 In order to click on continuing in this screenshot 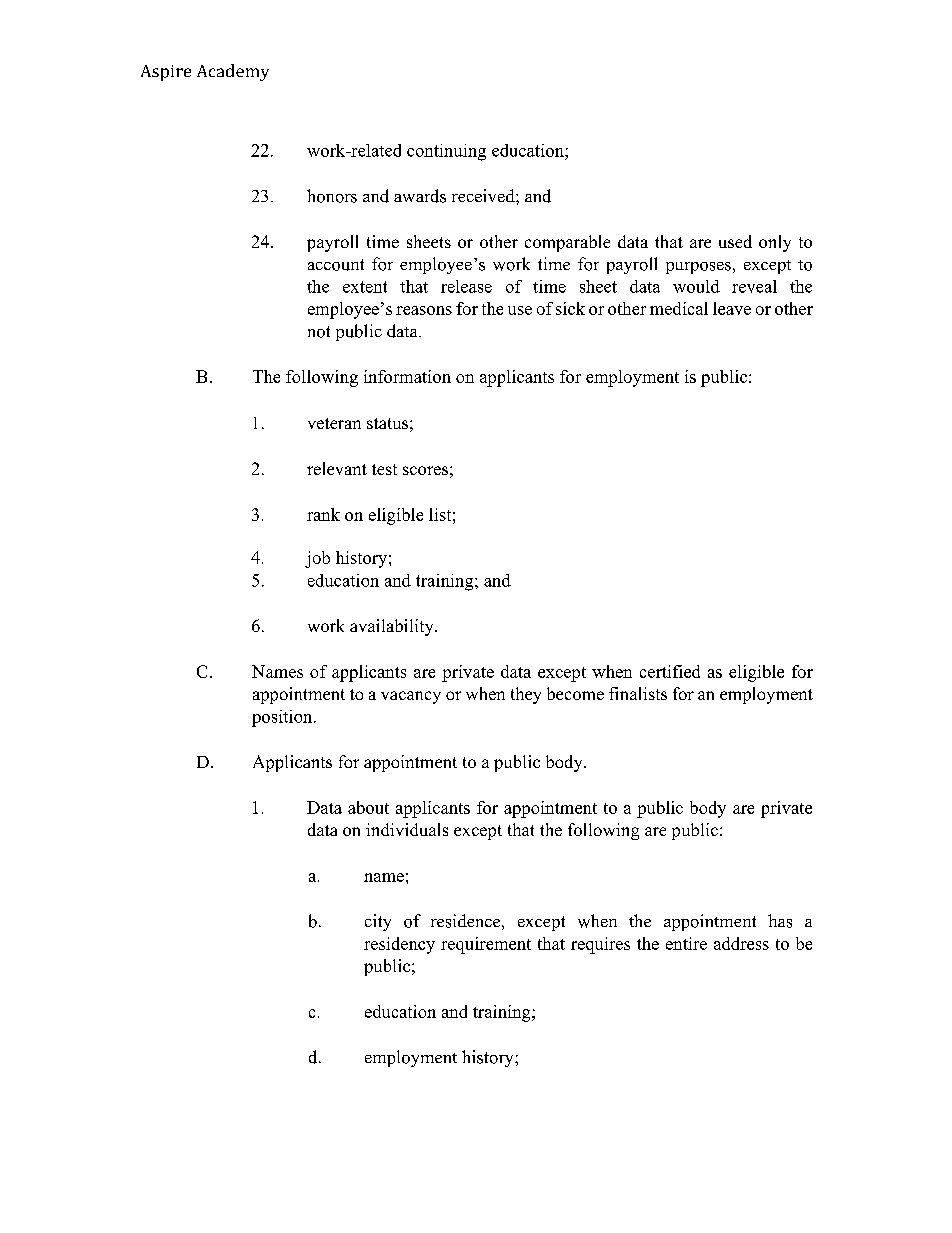, I will do `click(446, 152)`.
